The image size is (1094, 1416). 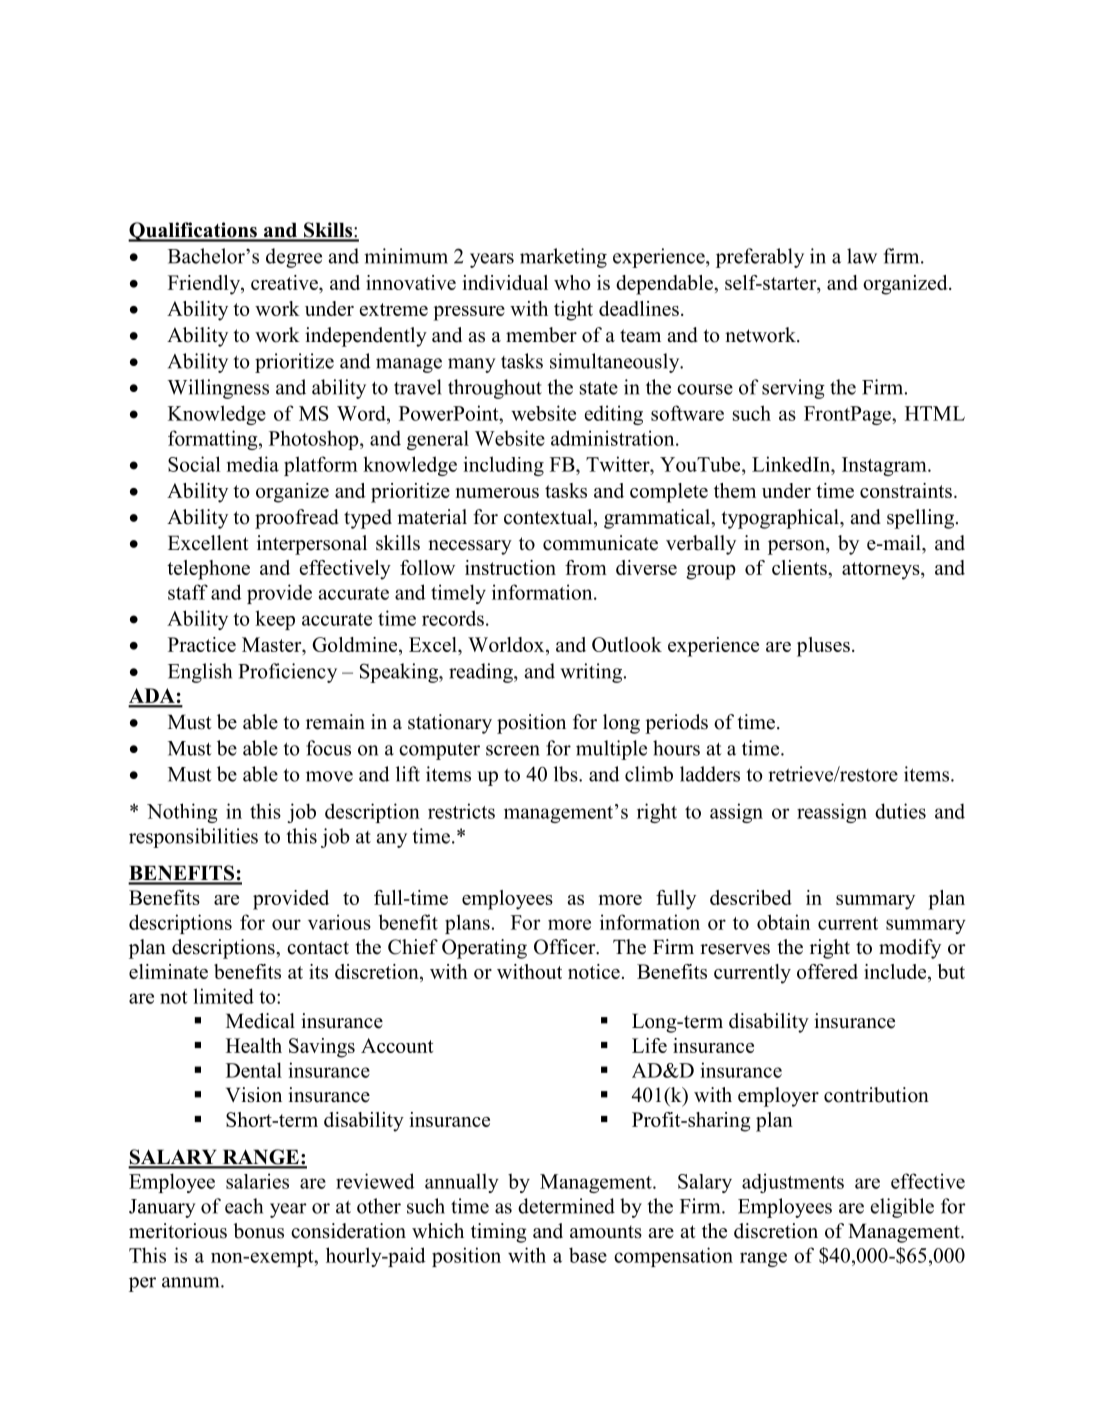 What do you see at coordinates (862, 256) in the screenshot?
I see `law` at bounding box center [862, 256].
